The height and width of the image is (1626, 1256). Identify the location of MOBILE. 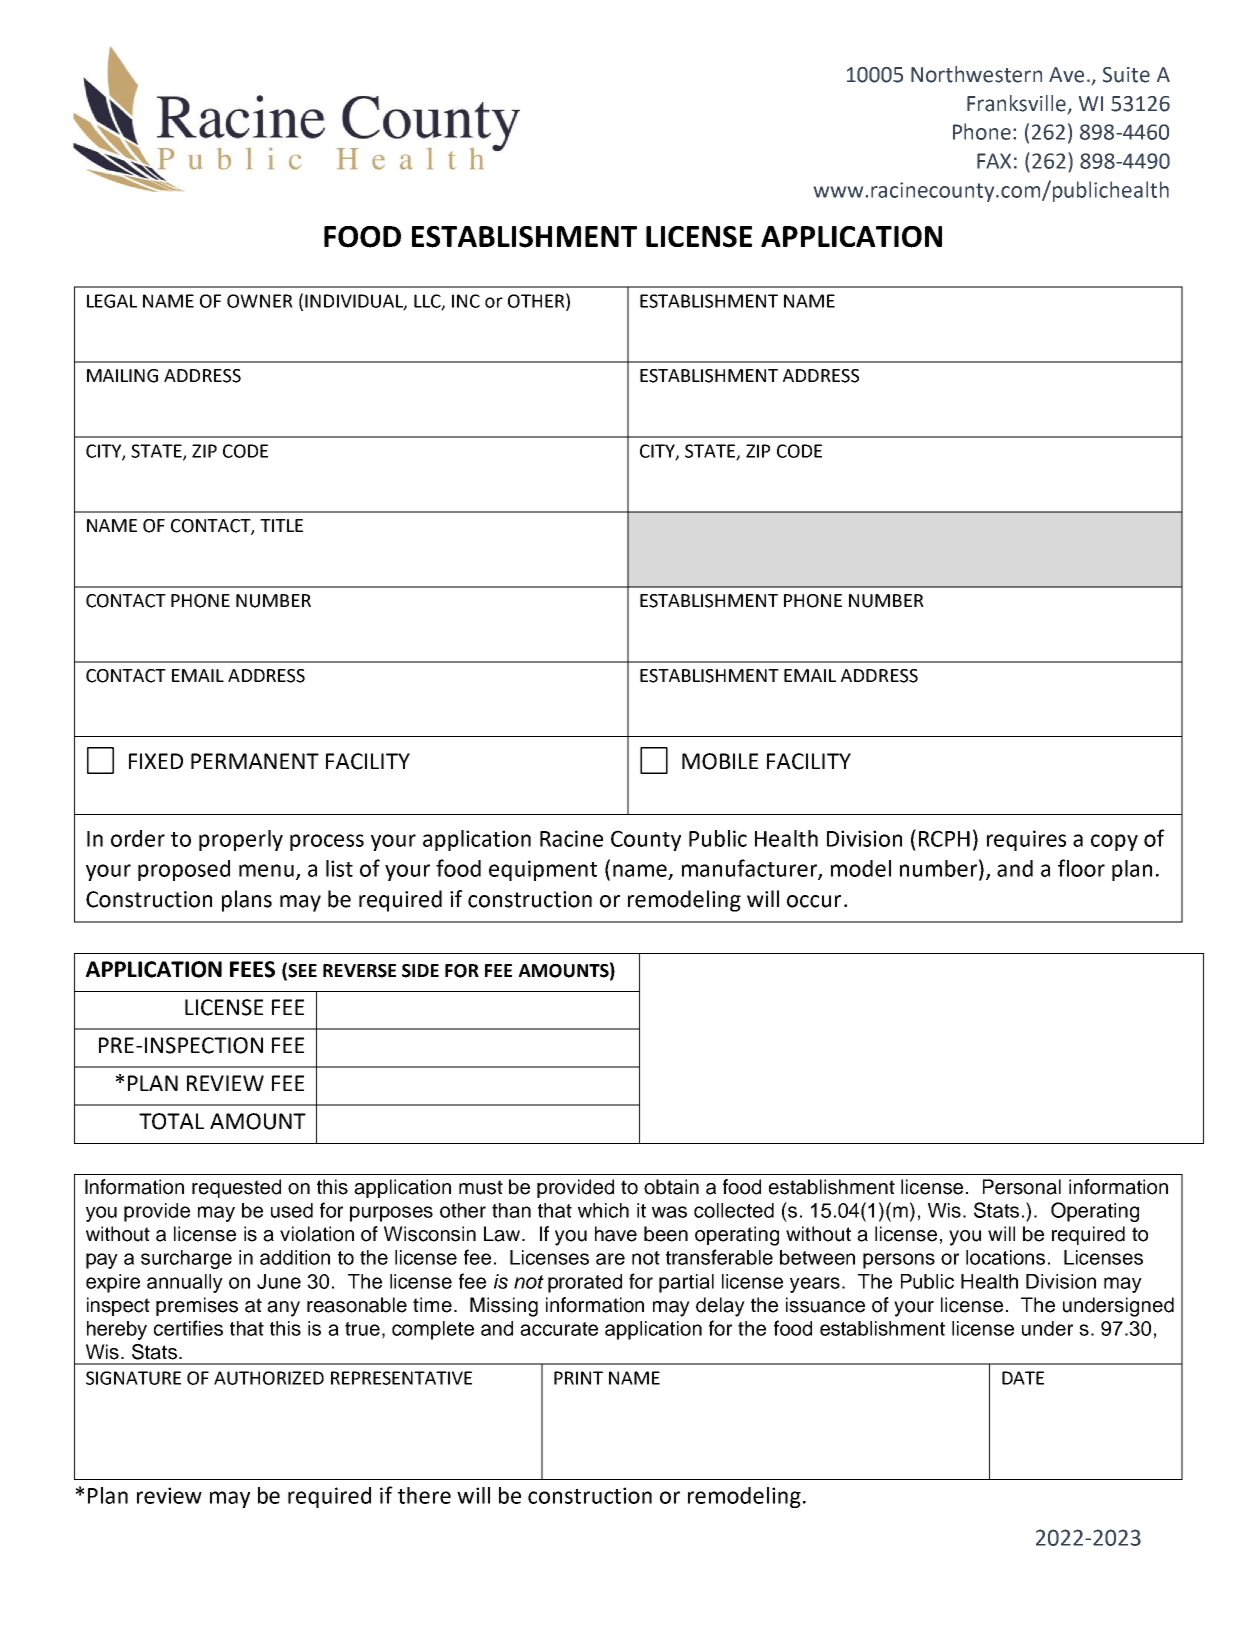
(720, 761).
